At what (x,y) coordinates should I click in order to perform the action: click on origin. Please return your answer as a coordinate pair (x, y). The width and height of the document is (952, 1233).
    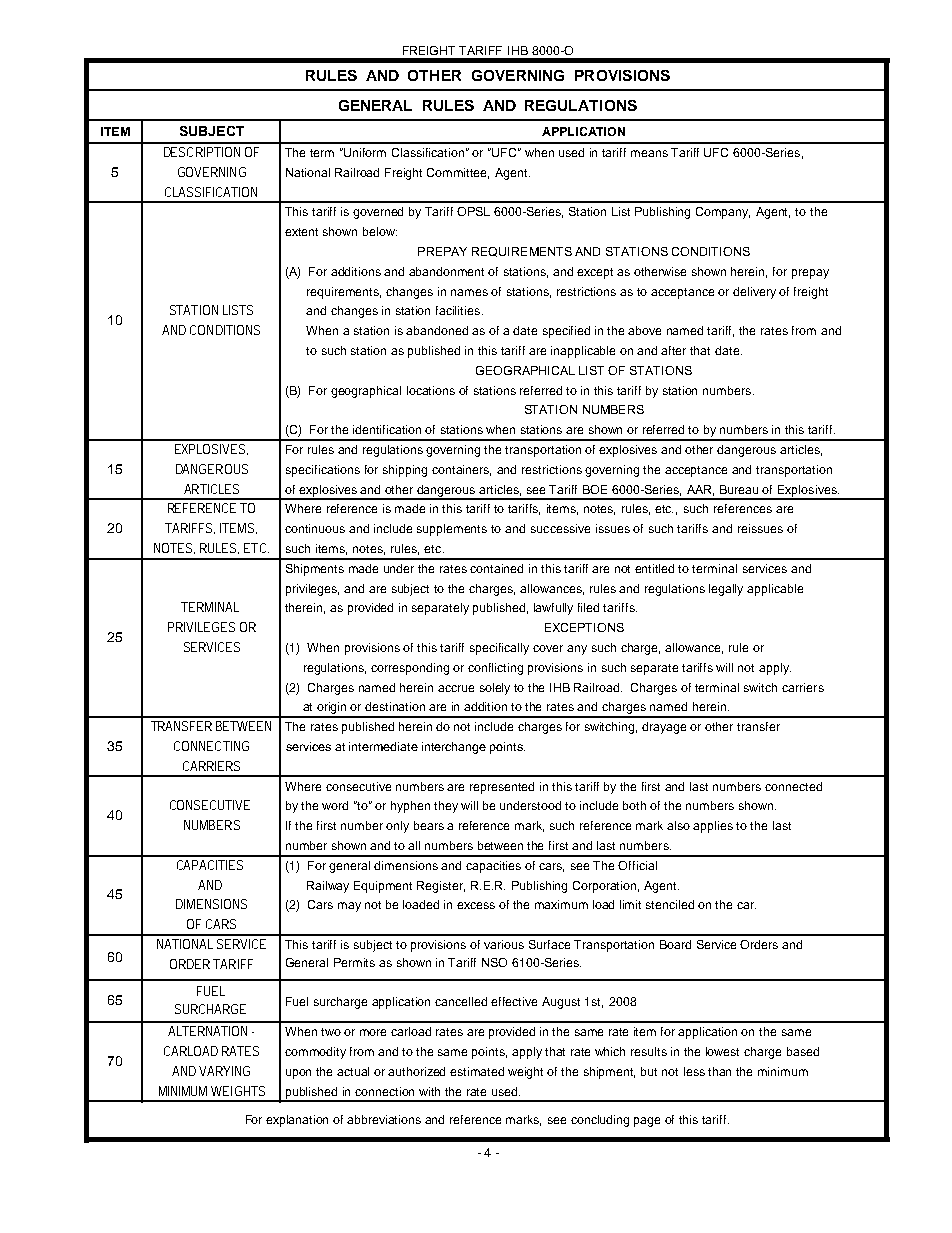
    Looking at the image, I should click on (332, 709).
